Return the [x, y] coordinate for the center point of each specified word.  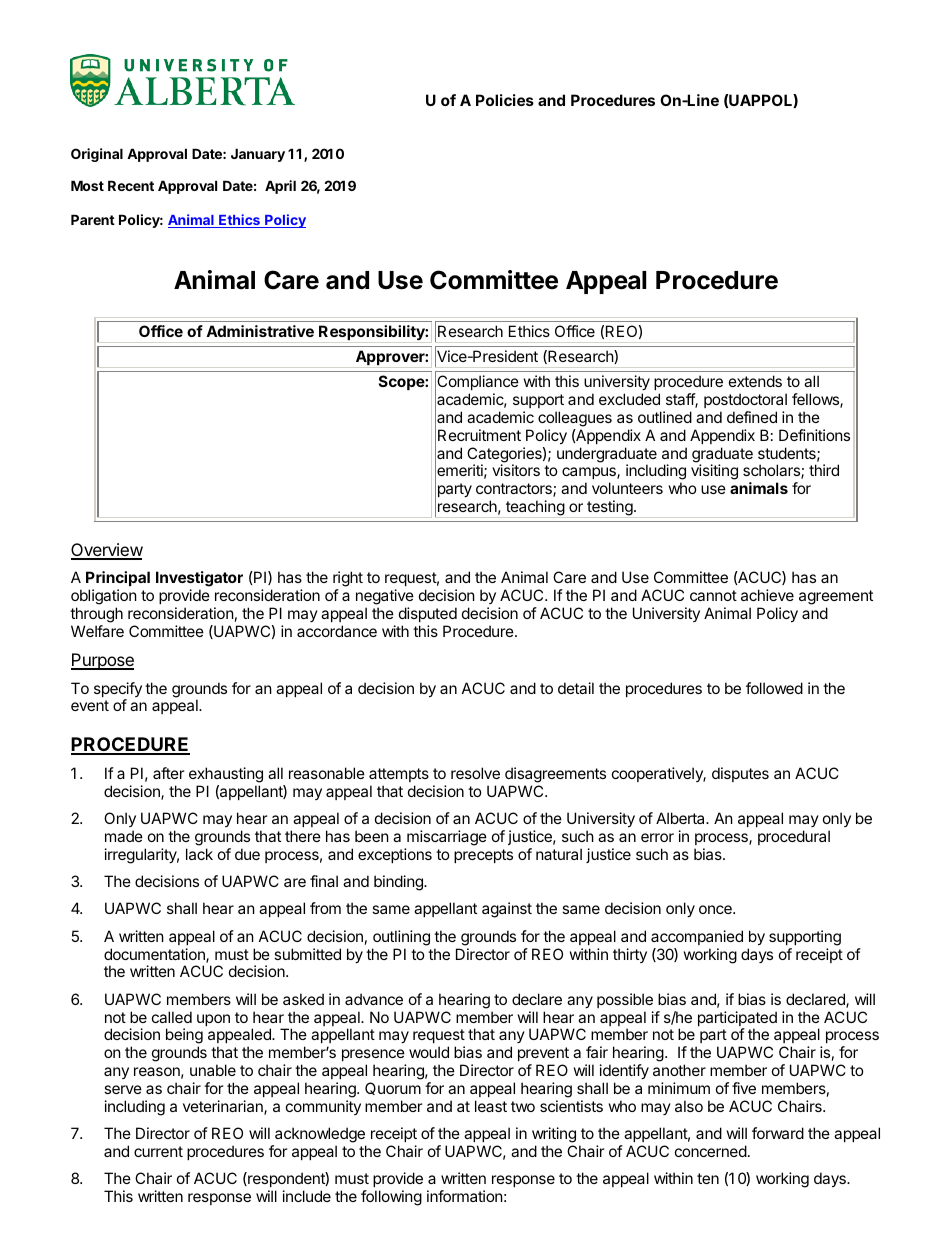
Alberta [681, 818]
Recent [131, 185]
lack [199, 854]
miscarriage [447, 838]
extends [755, 381]
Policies [505, 100]
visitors [516, 470]
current [158, 1151]
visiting [714, 472]
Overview [107, 551]
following [391, 1198]
